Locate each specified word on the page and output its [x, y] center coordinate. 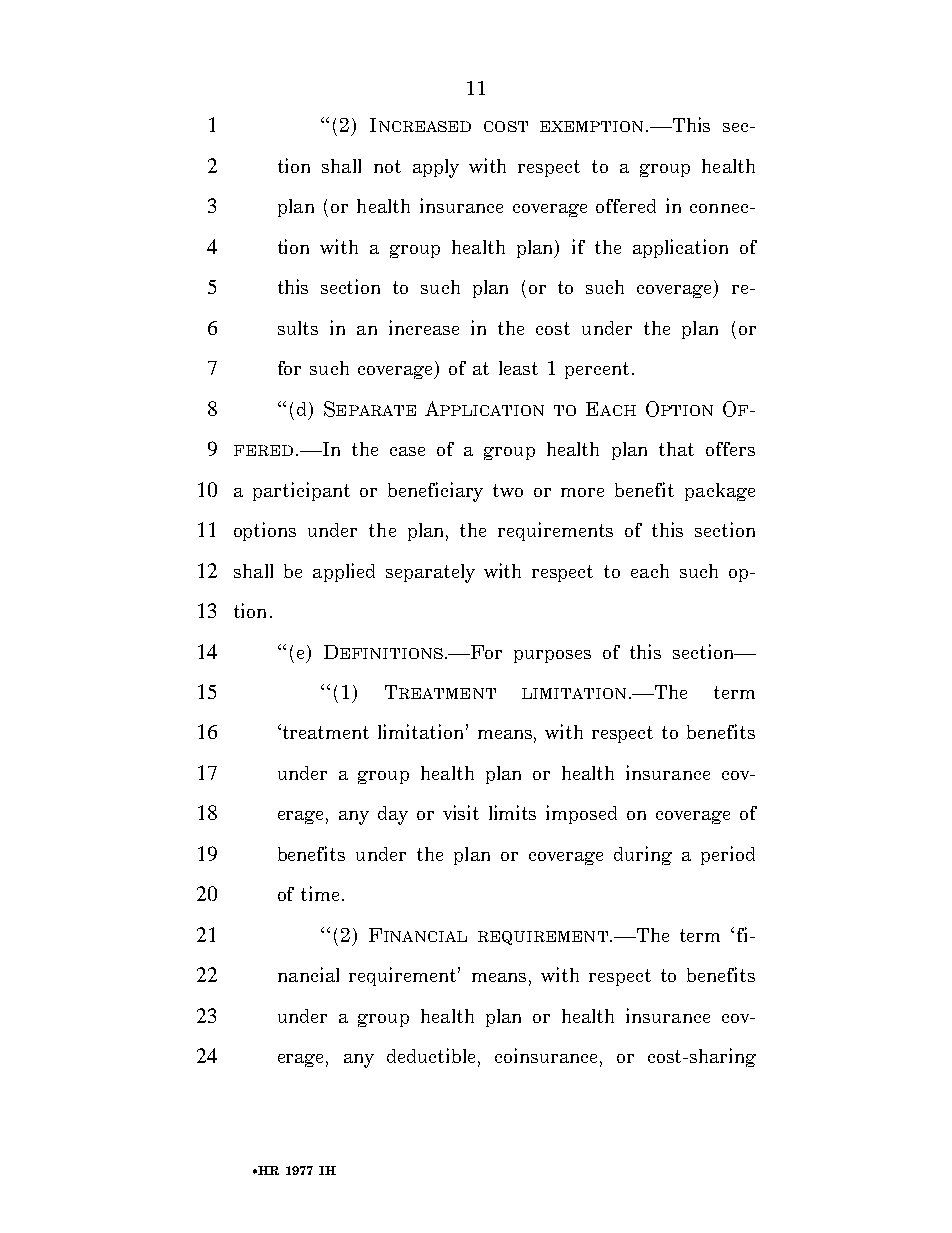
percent [597, 370]
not [387, 166]
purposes [552, 656]
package [720, 492]
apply [436, 168]
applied [344, 572]
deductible [433, 1057]
